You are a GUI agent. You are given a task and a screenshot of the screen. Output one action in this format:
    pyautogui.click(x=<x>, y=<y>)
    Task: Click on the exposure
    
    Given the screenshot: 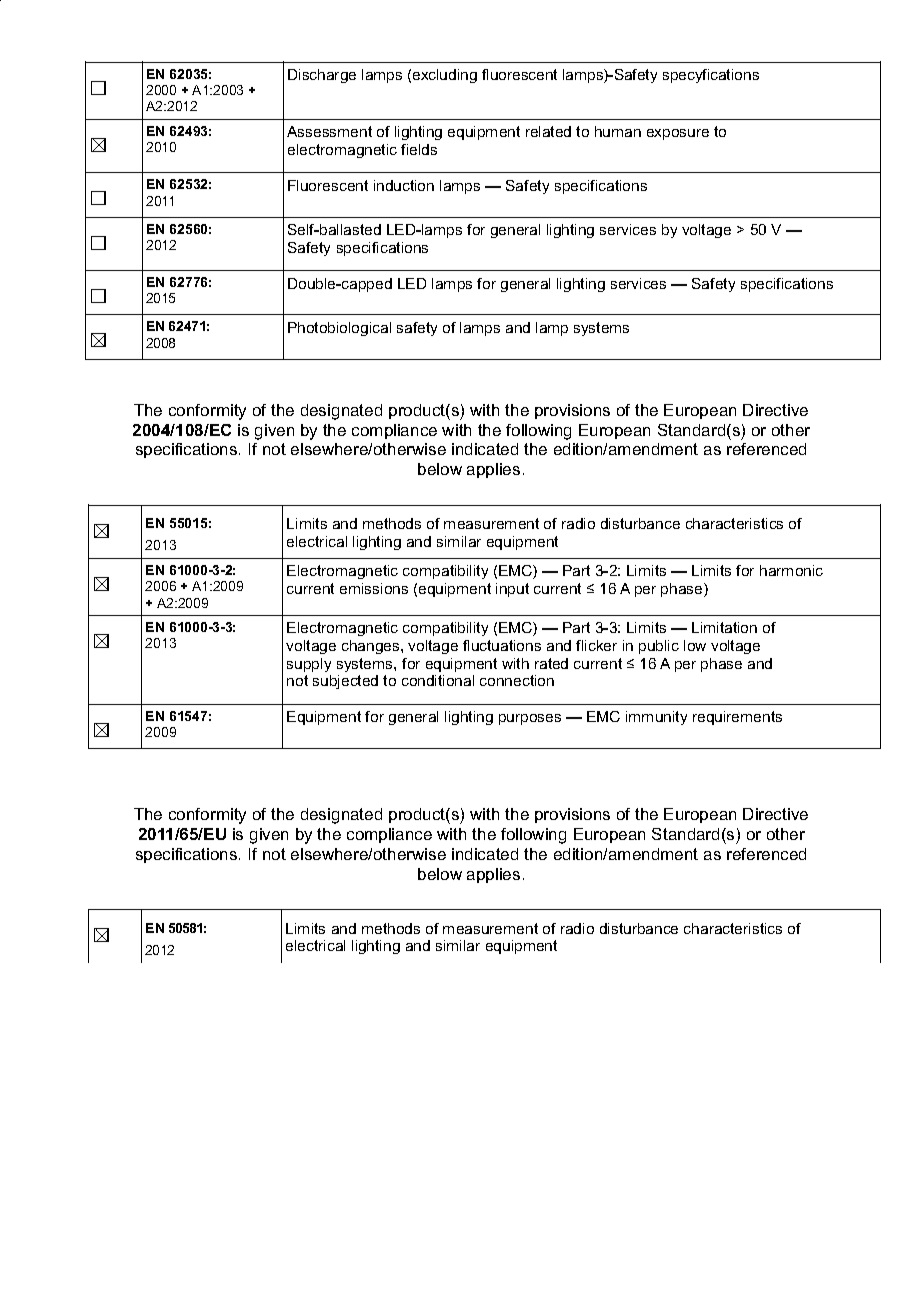 What is the action you would take?
    pyautogui.click(x=678, y=134)
